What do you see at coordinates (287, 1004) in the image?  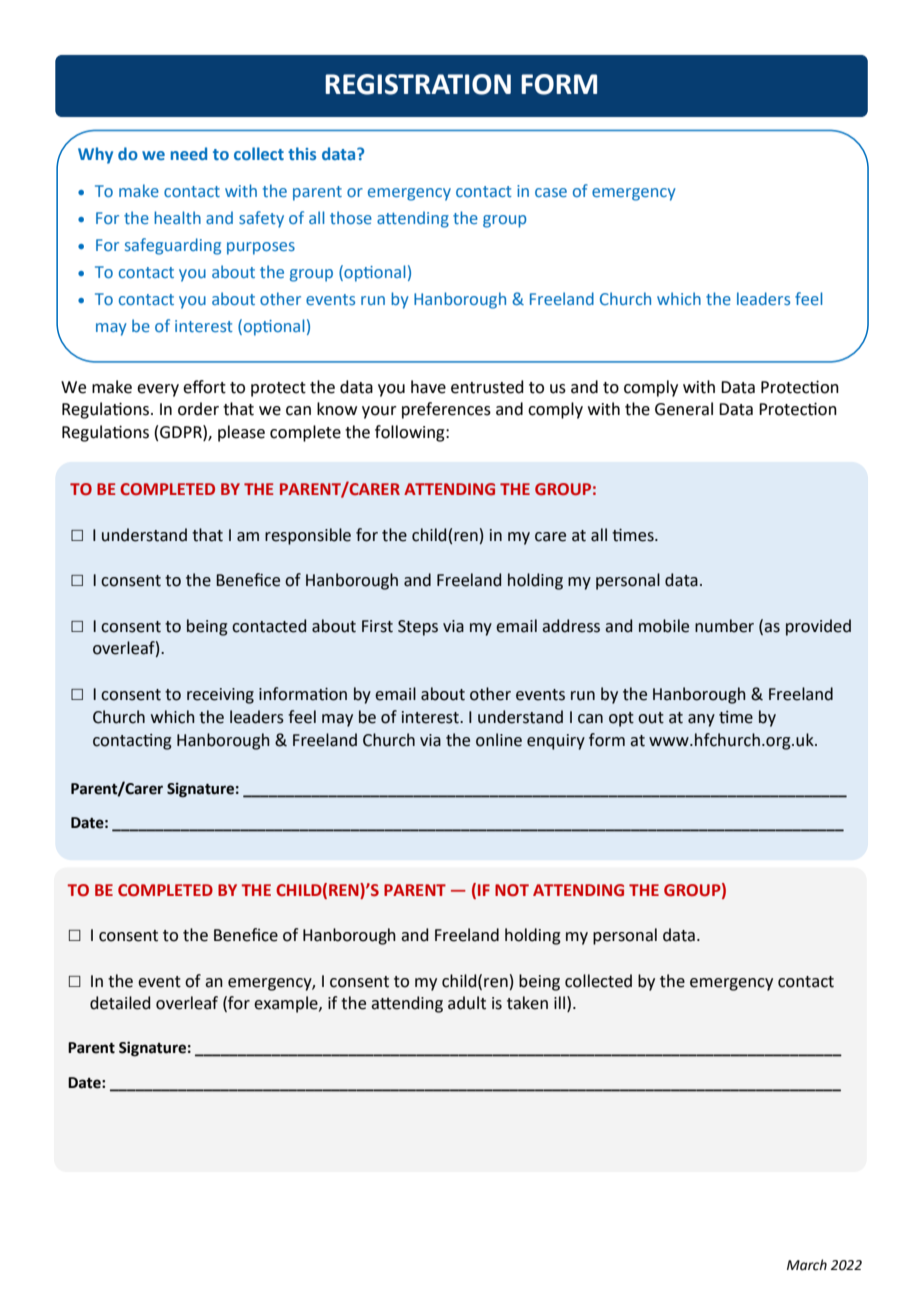 I see `example` at bounding box center [287, 1004].
